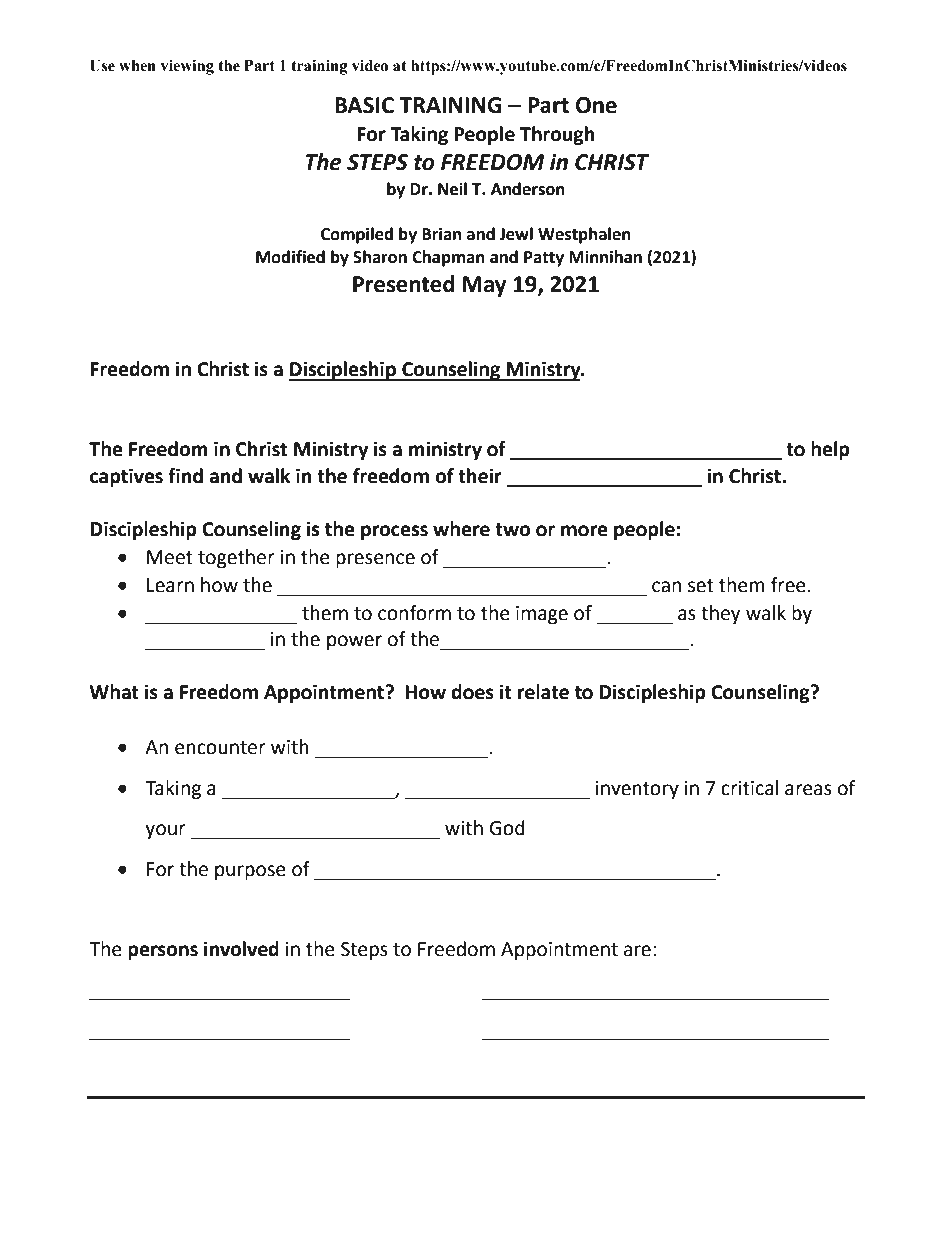 The height and width of the screenshot is (1233, 952). I want to click on May, so click(484, 286).
